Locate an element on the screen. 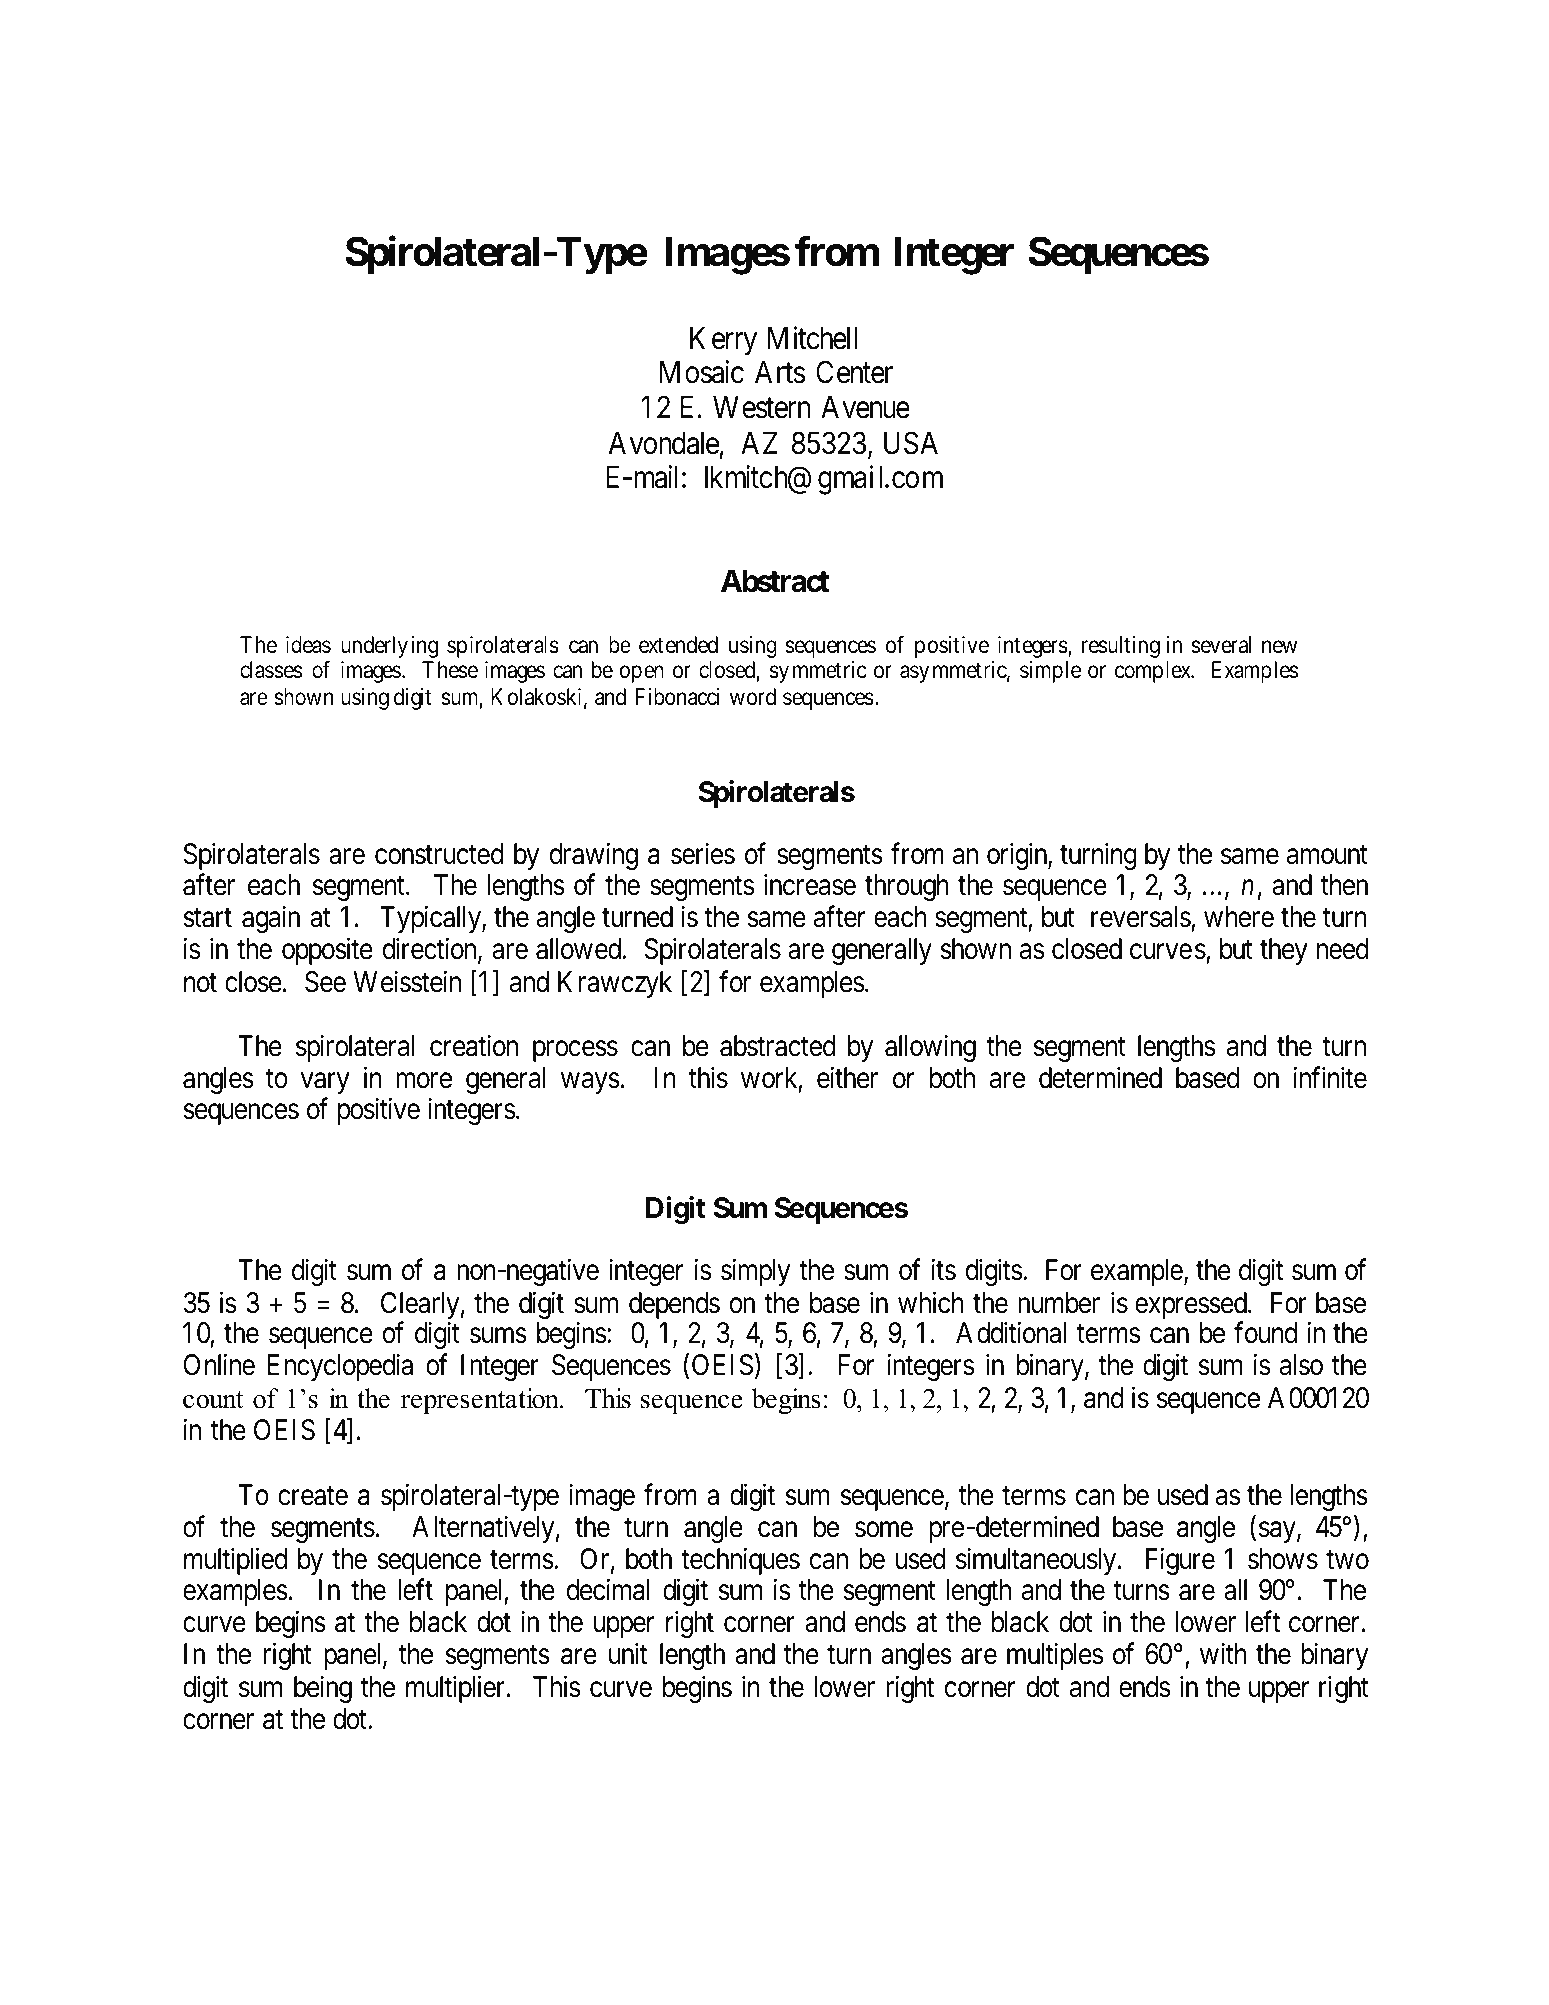  Avondale is located at coordinates (664, 443).
